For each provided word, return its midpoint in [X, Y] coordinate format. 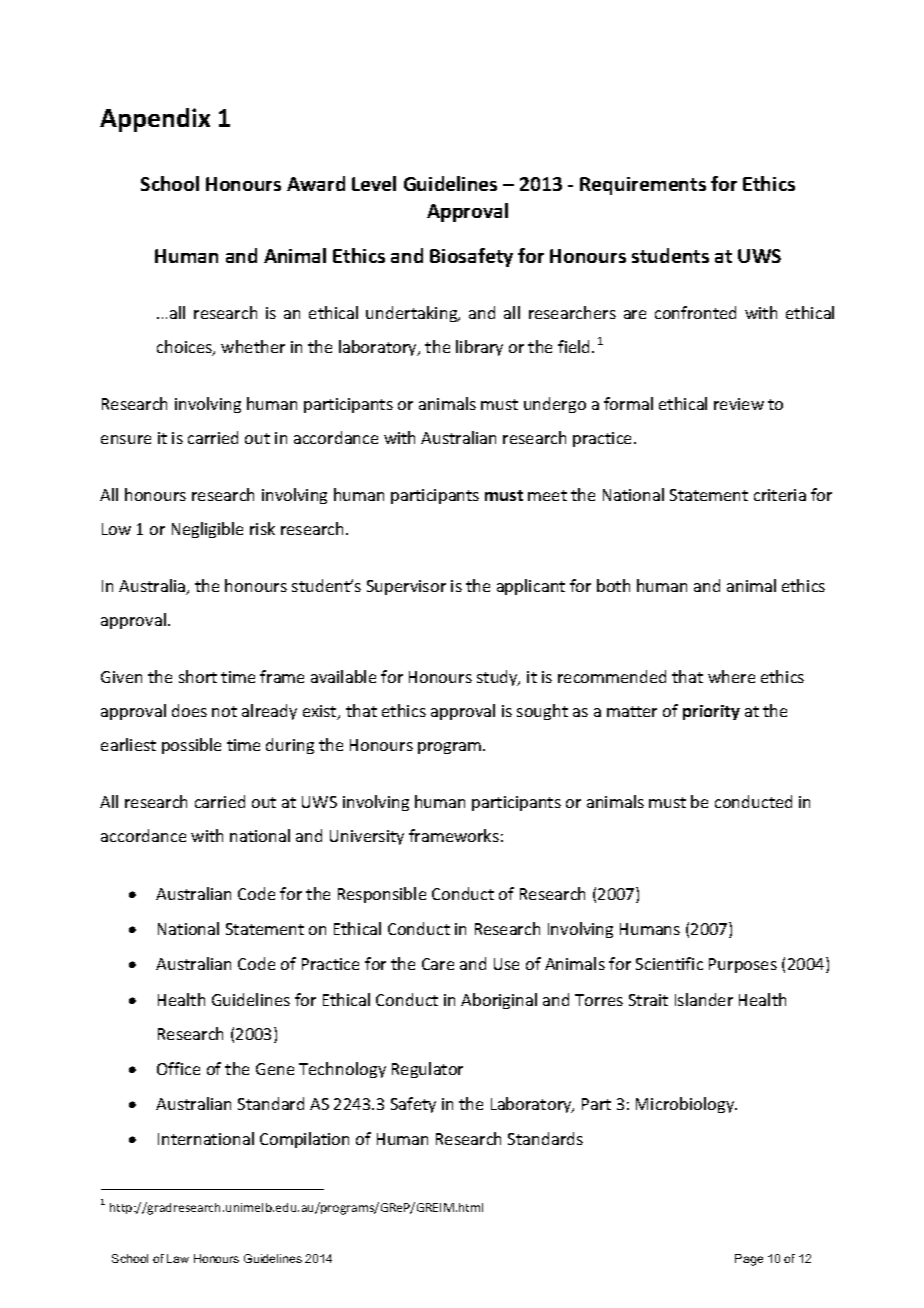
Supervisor [406, 587]
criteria [780, 495]
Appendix [155, 120]
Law [178, 1258]
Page [749, 1260]
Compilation [304, 1140]
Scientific [669, 963]
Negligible [207, 530]
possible [191, 746]
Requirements [643, 186]
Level [374, 183]
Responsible [382, 895]
